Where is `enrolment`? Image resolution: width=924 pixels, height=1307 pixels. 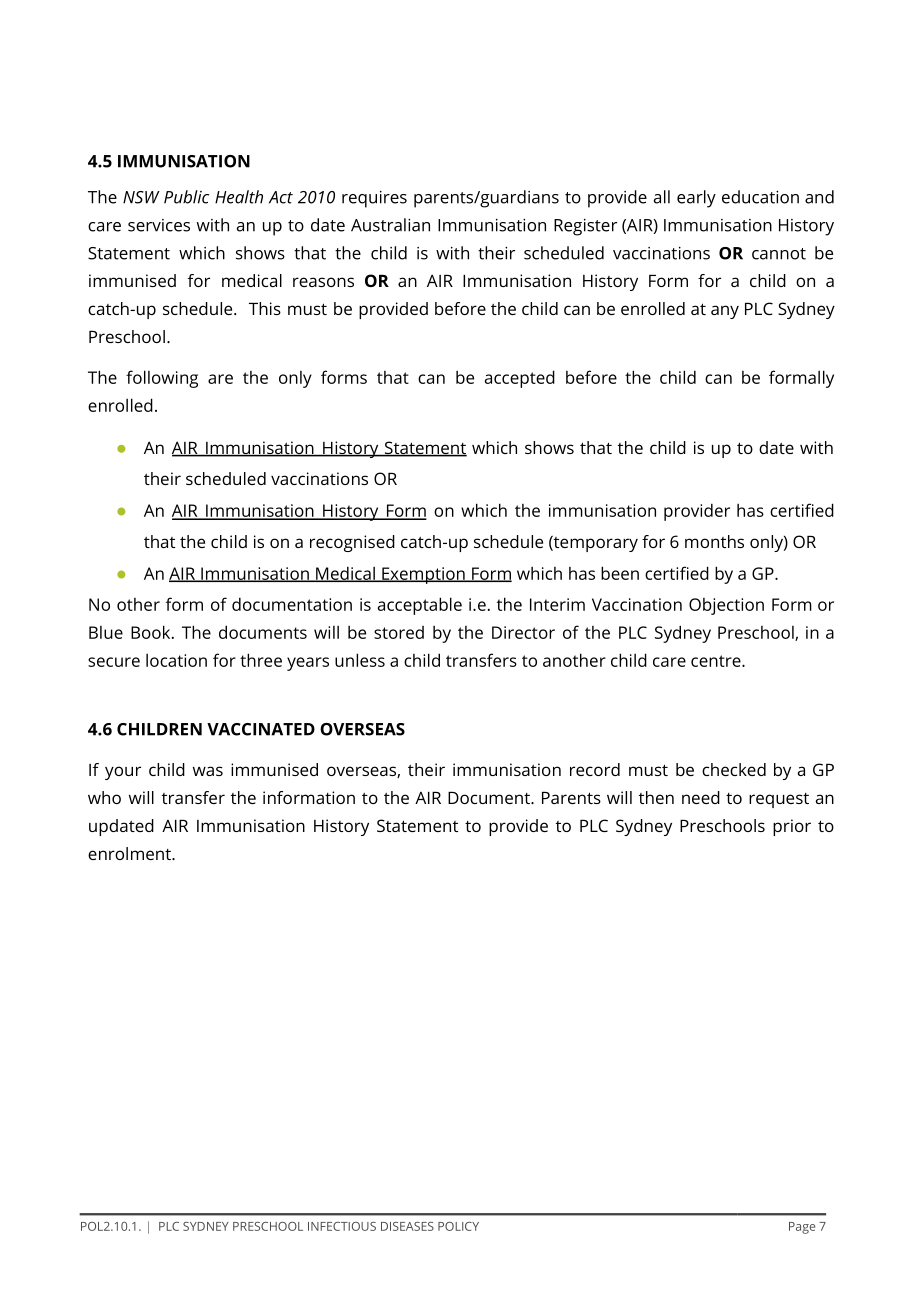
enrolment is located at coordinates (130, 853).
